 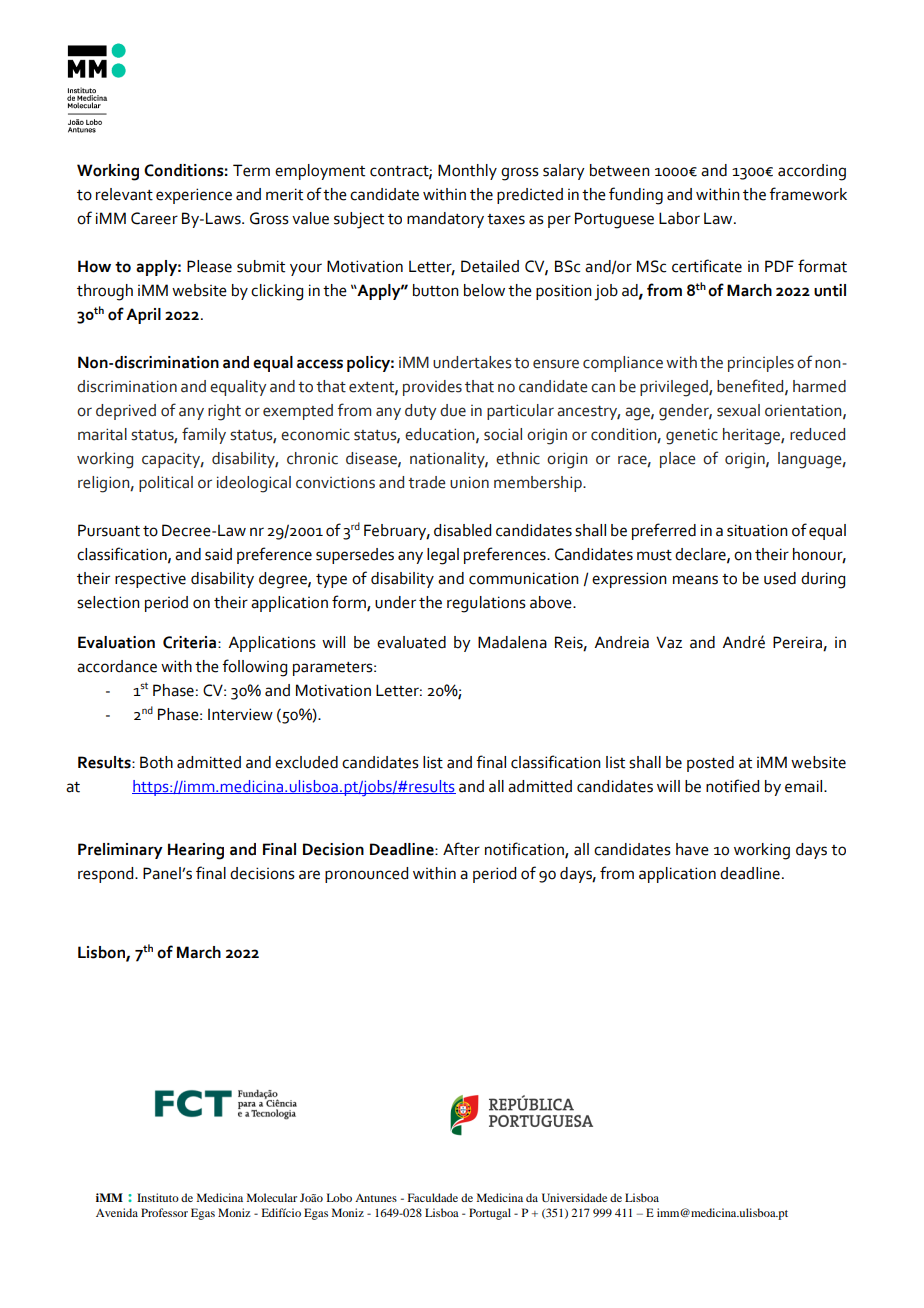 I want to click on Labor, so click(x=679, y=218).
